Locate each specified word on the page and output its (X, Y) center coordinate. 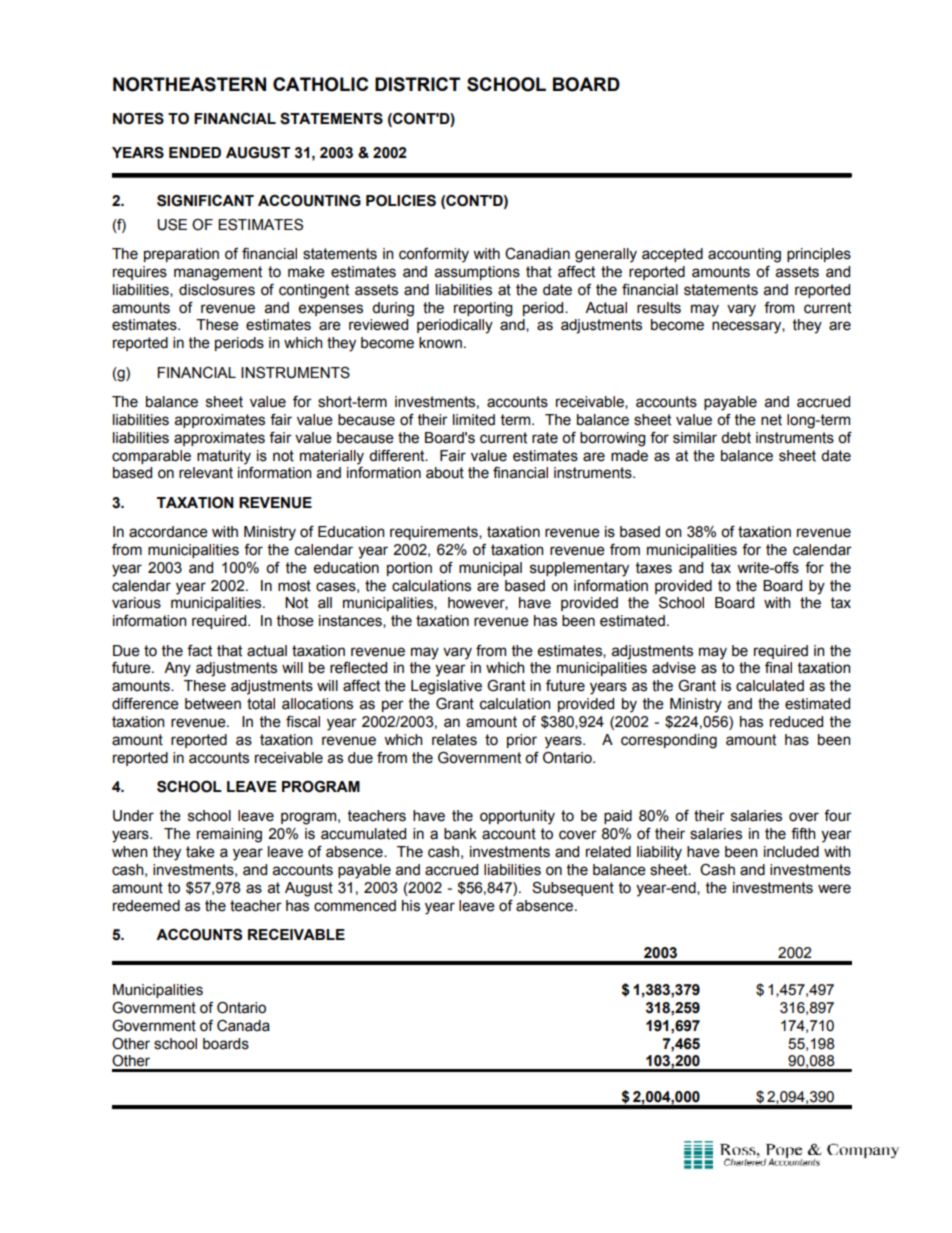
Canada (243, 1026)
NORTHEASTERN (189, 84)
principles (819, 255)
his (411, 906)
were (834, 889)
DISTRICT (417, 84)
